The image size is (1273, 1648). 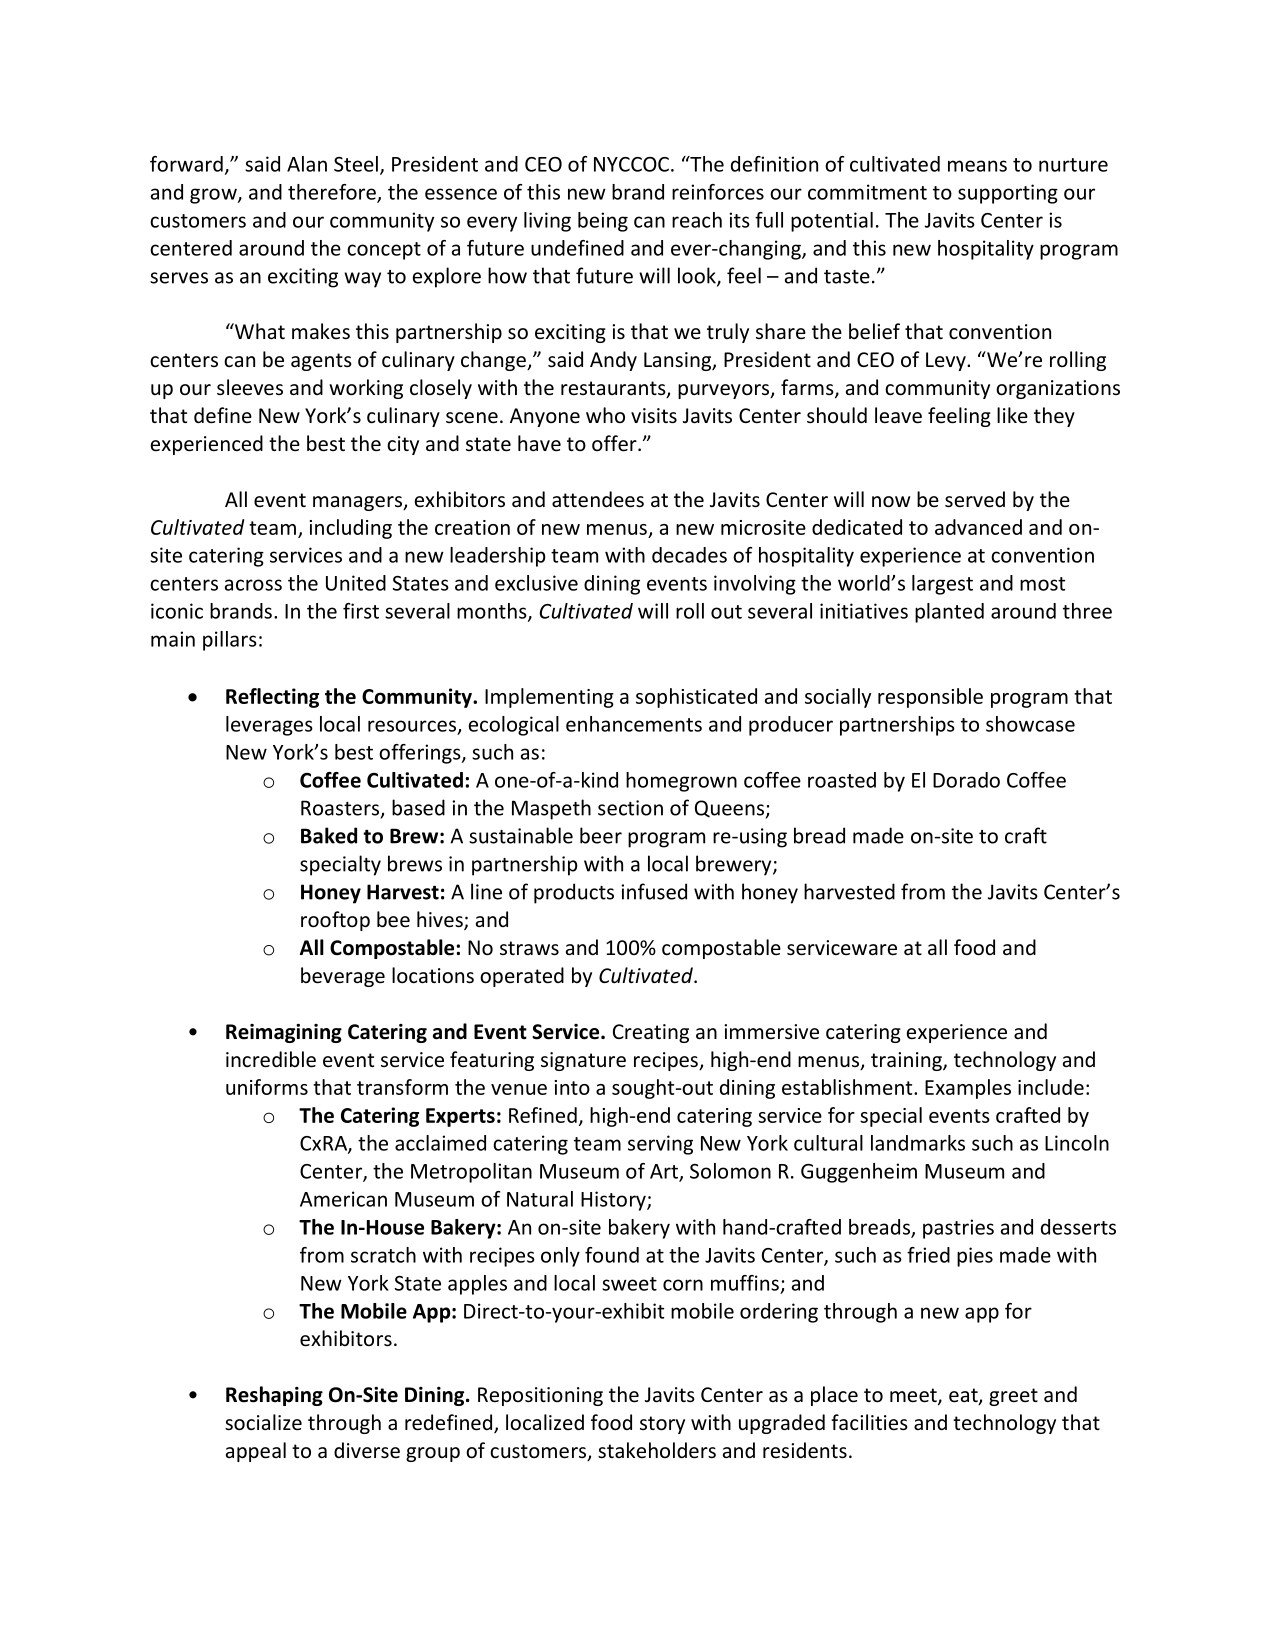 What do you see at coordinates (1008, 194) in the screenshot?
I see `supporting` at bounding box center [1008, 194].
